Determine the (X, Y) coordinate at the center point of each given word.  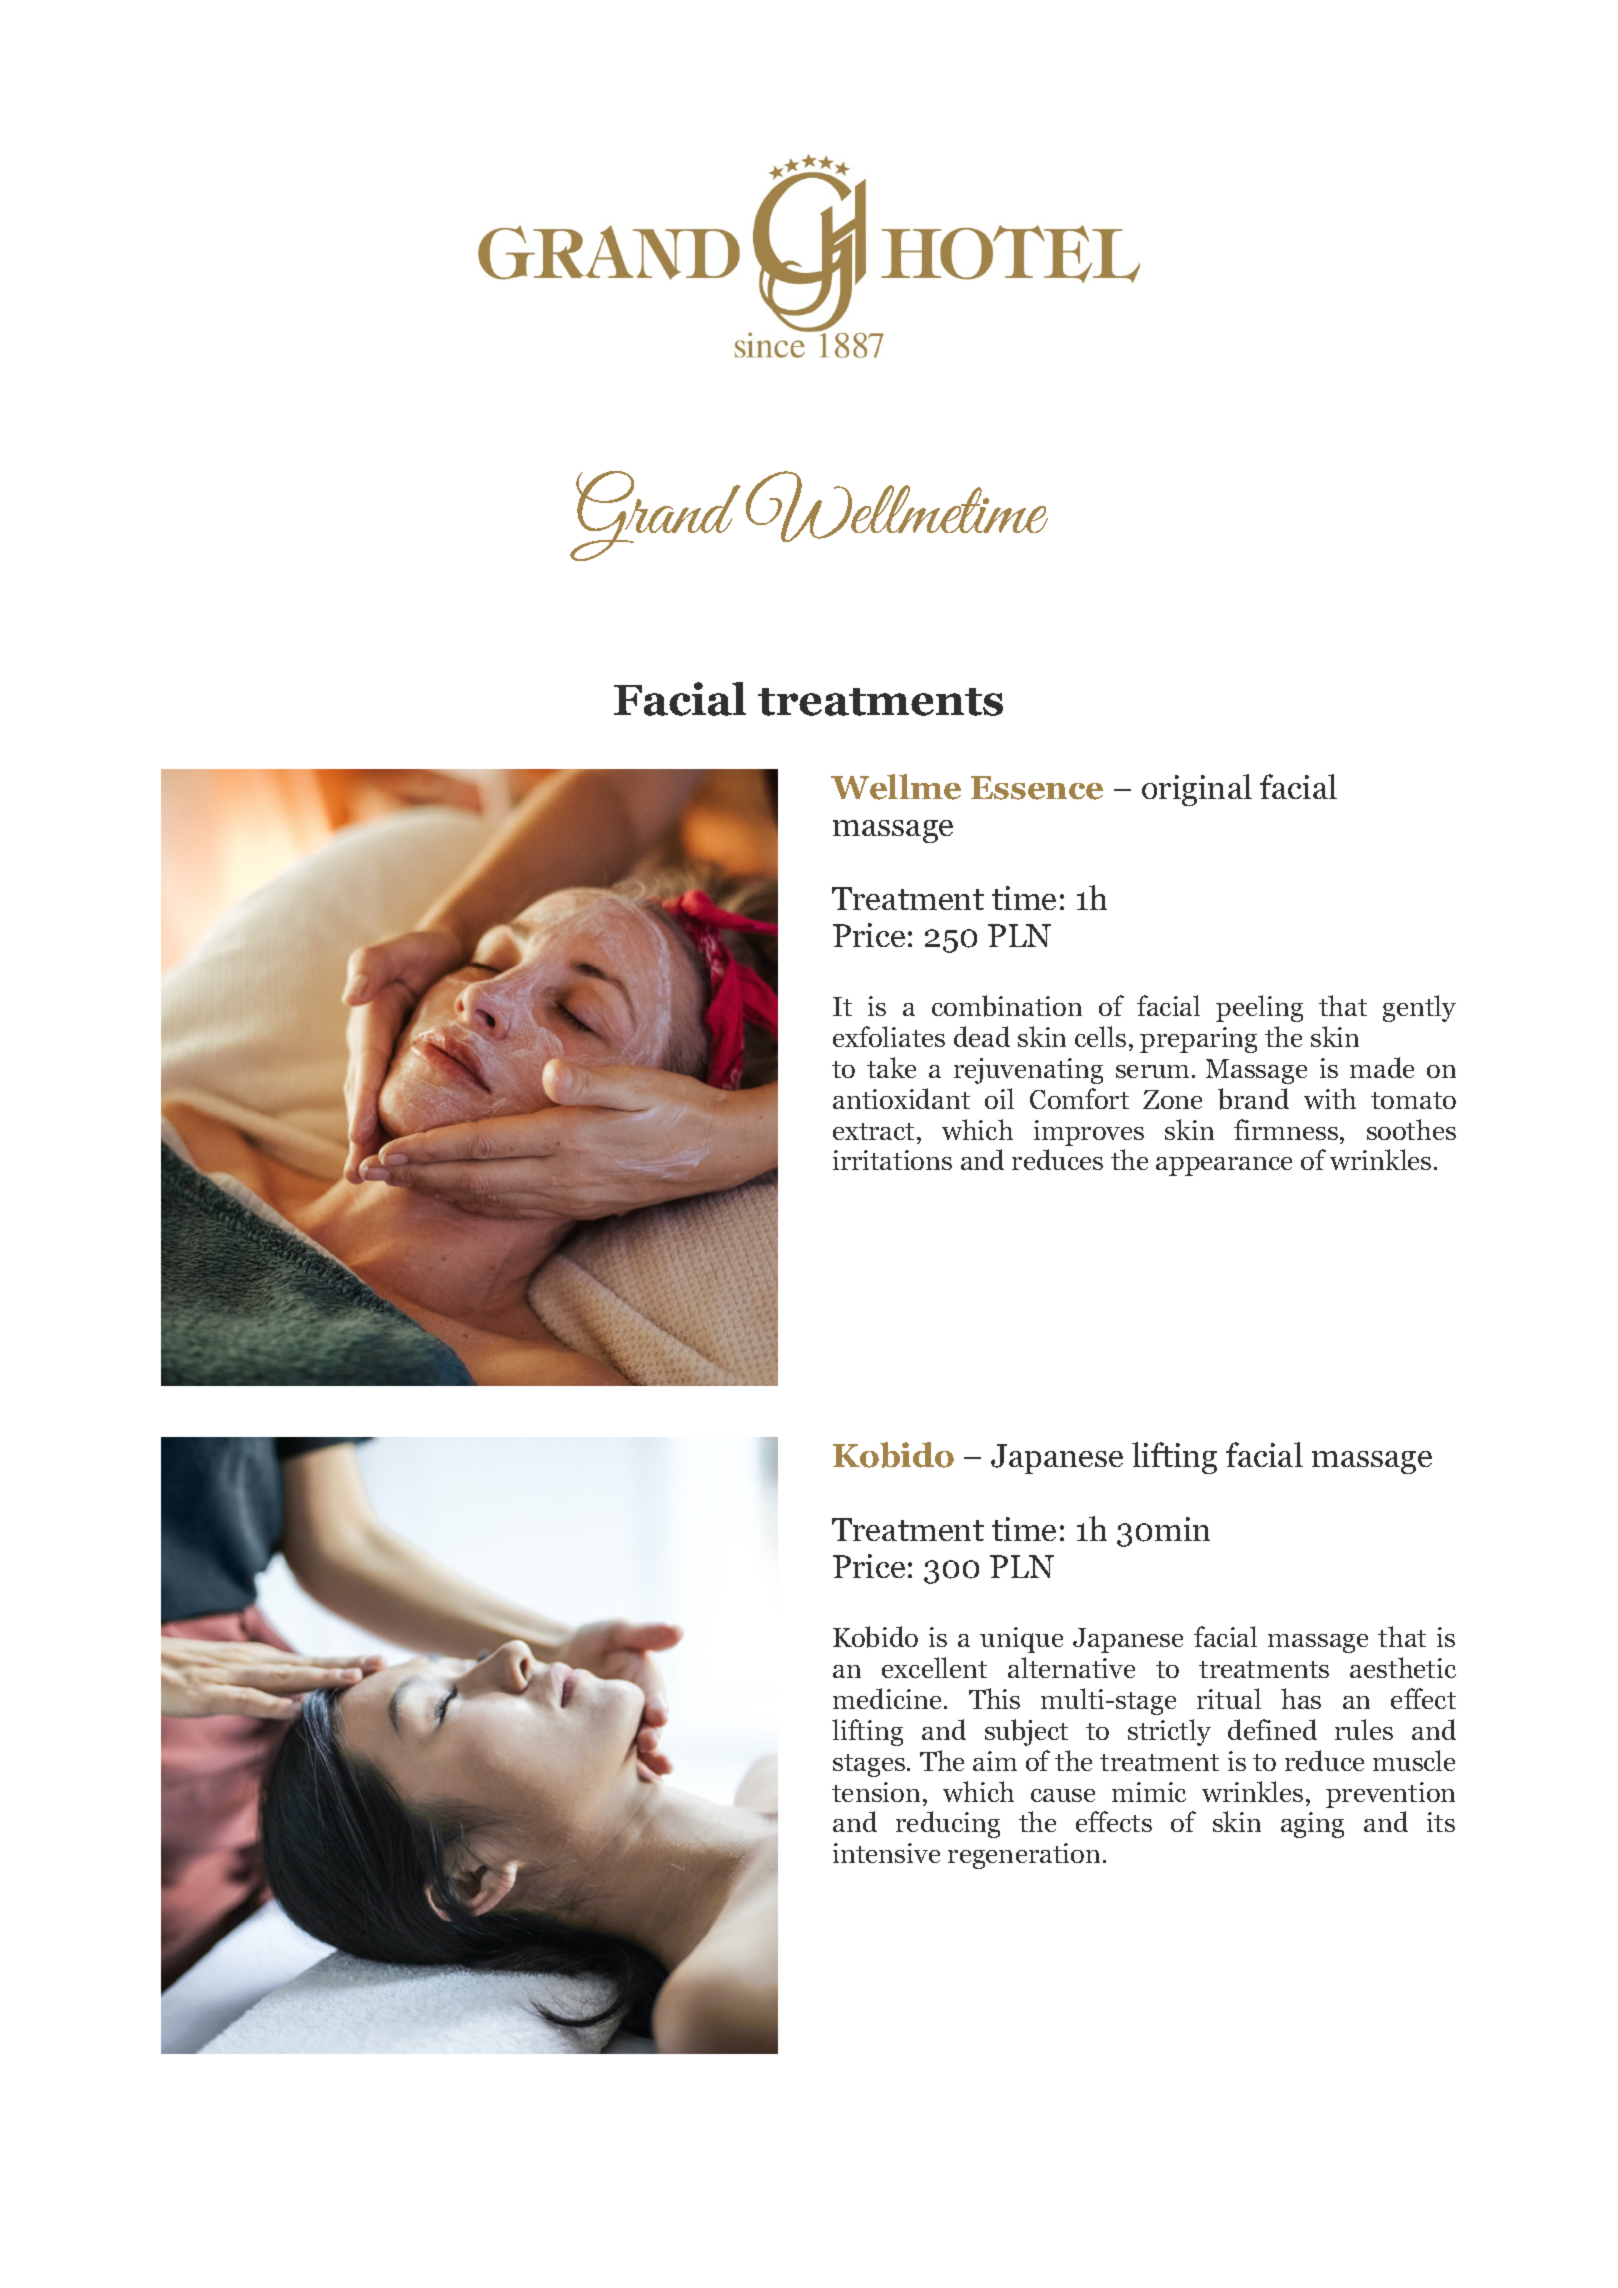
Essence (1037, 788)
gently (1419, 1008)
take (891, 1067)
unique (1021, 1640)
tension (876, 1792)
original (1197, 790)
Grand (655, 516)
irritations (892, 1160)
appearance (1224, 1166)
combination (1007, 1006)
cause (1063, 1795)
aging (1312, 1825)
